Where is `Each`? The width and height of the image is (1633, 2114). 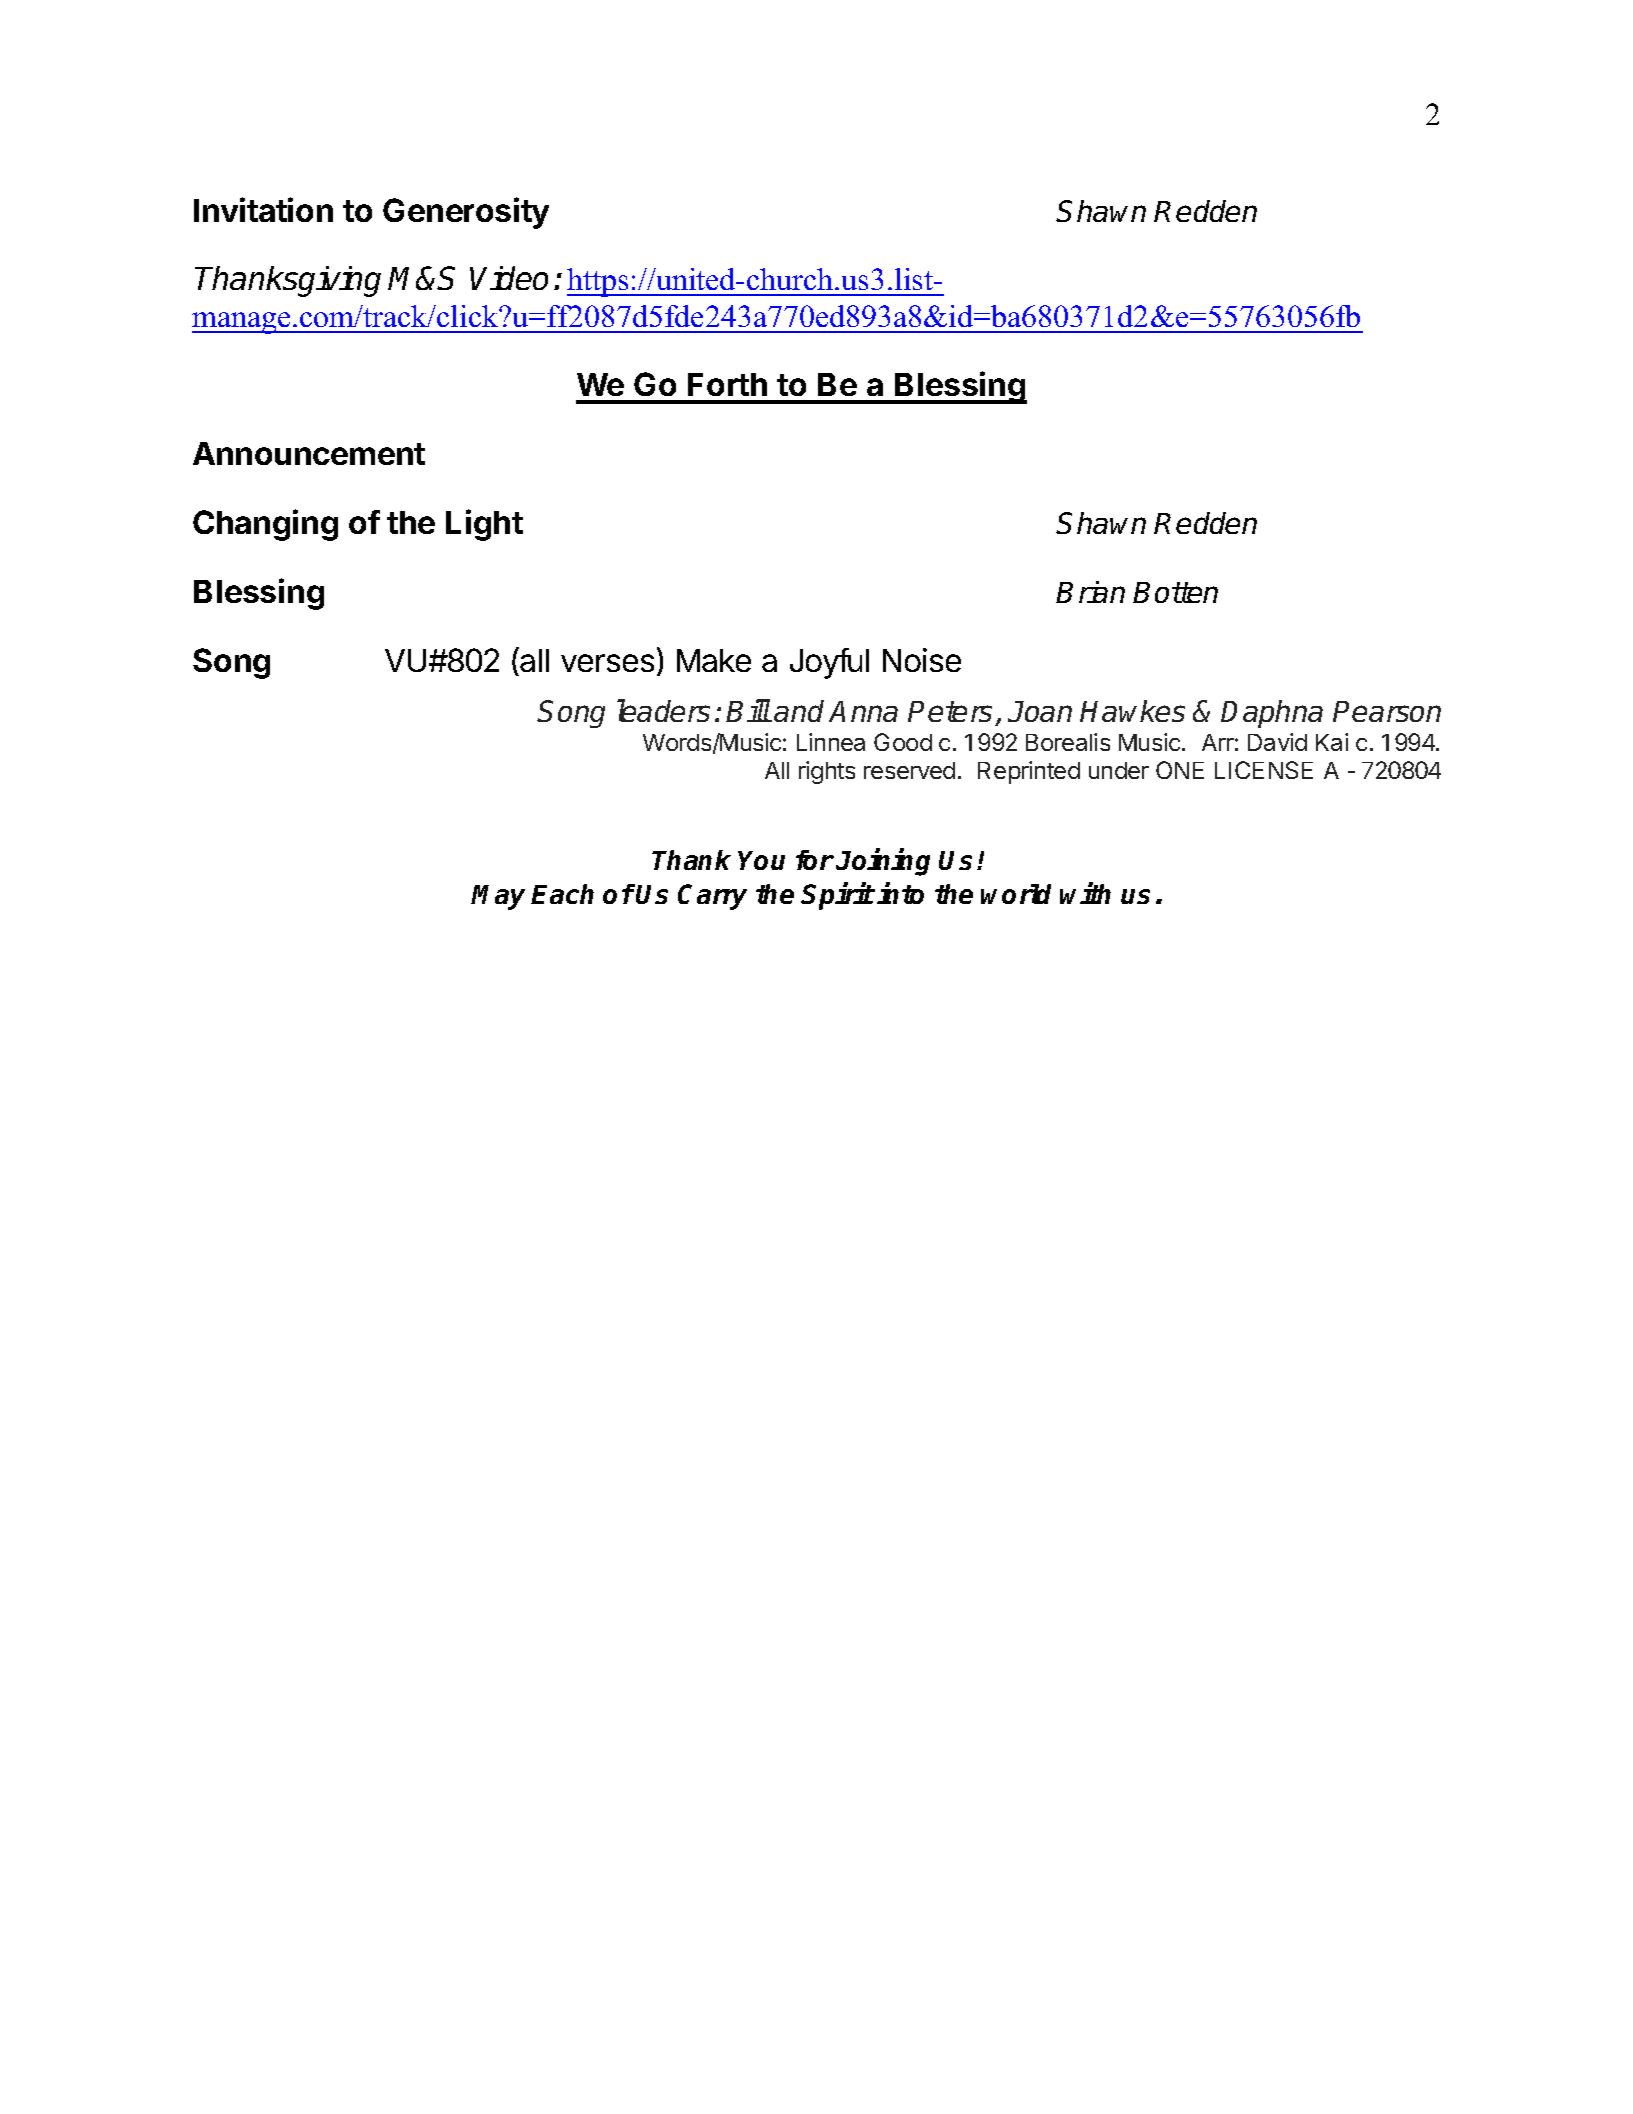 Each is located at coordinates (562, 894).
